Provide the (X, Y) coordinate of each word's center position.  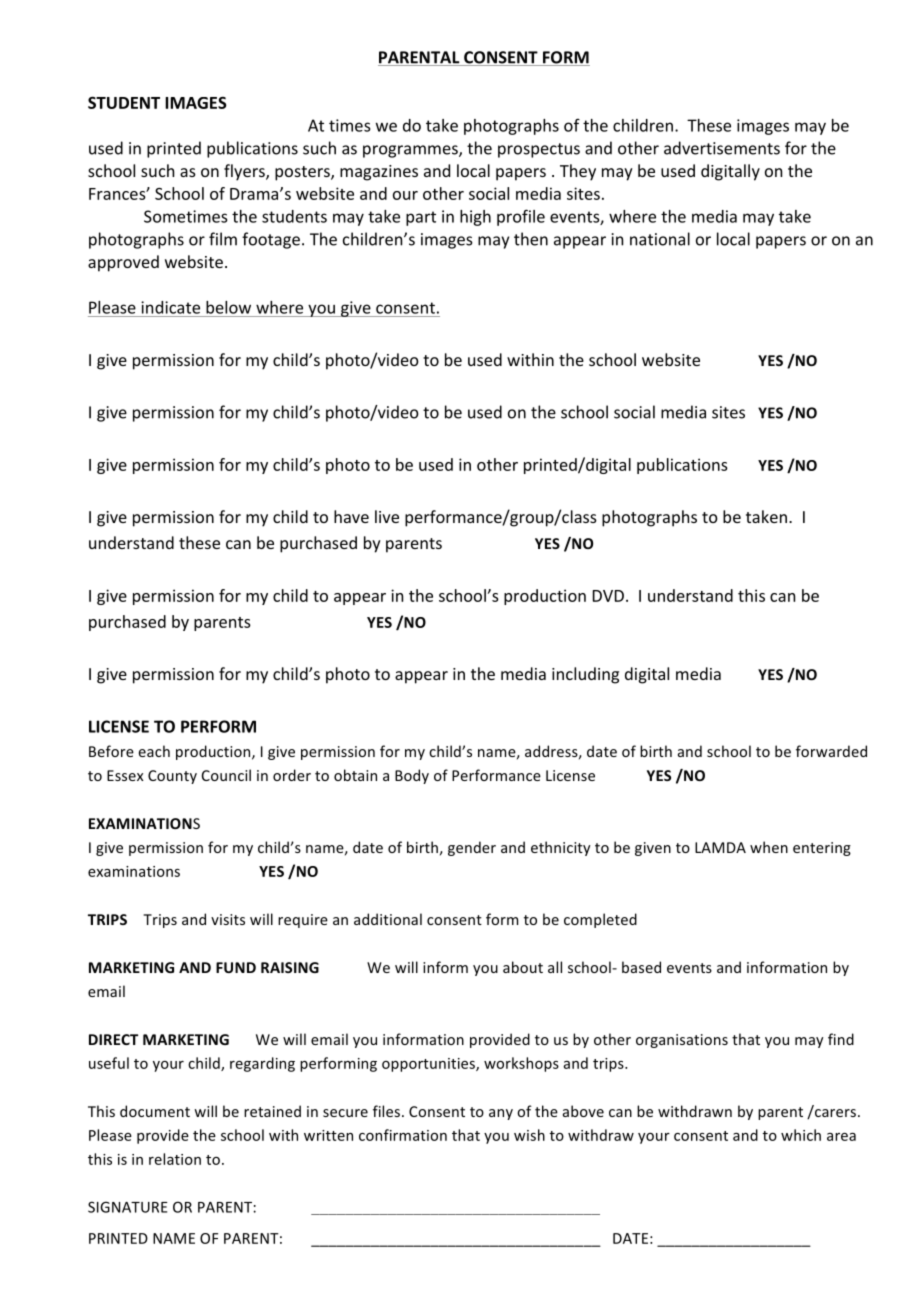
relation (175, 1159)
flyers (245, 172)
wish (529, 1135)
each (154, 751)
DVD (608, 596)
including (585, 675)
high (475, 218)
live (387, 516)
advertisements (722, 148)
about (523, 967)
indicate (170, 307)
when (769, 847)
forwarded (831, 751)
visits (228, 919)
